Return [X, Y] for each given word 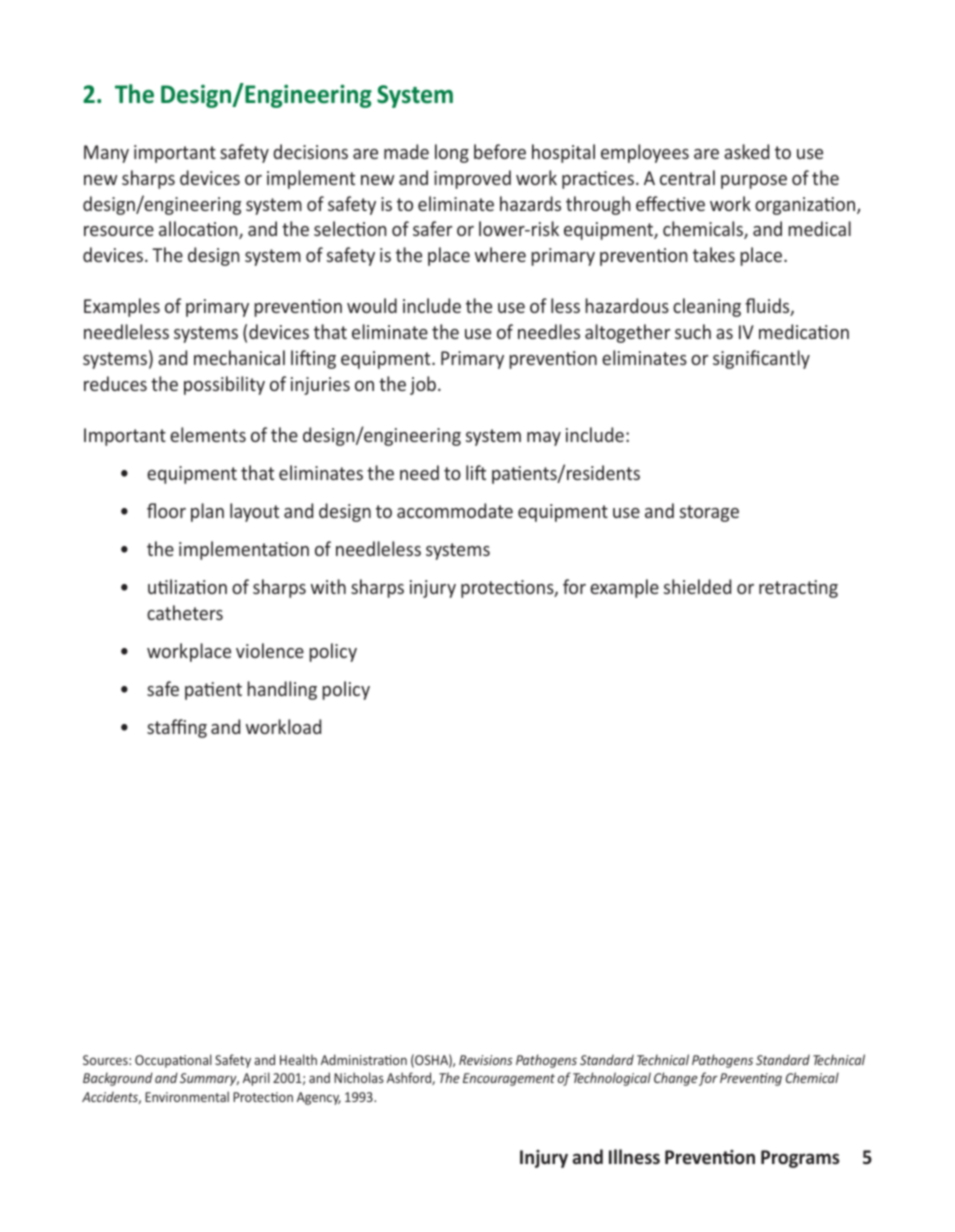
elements [208, 434]
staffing [177, 728]
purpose [754, 182]
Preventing [751, 1079]
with [328, 586]
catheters [185, 612]
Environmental [187, 1096]
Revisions [485, 1060]
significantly [761, 359]
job [423, 385]
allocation [199, 230]
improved [472, 179]
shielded [697, 586]
